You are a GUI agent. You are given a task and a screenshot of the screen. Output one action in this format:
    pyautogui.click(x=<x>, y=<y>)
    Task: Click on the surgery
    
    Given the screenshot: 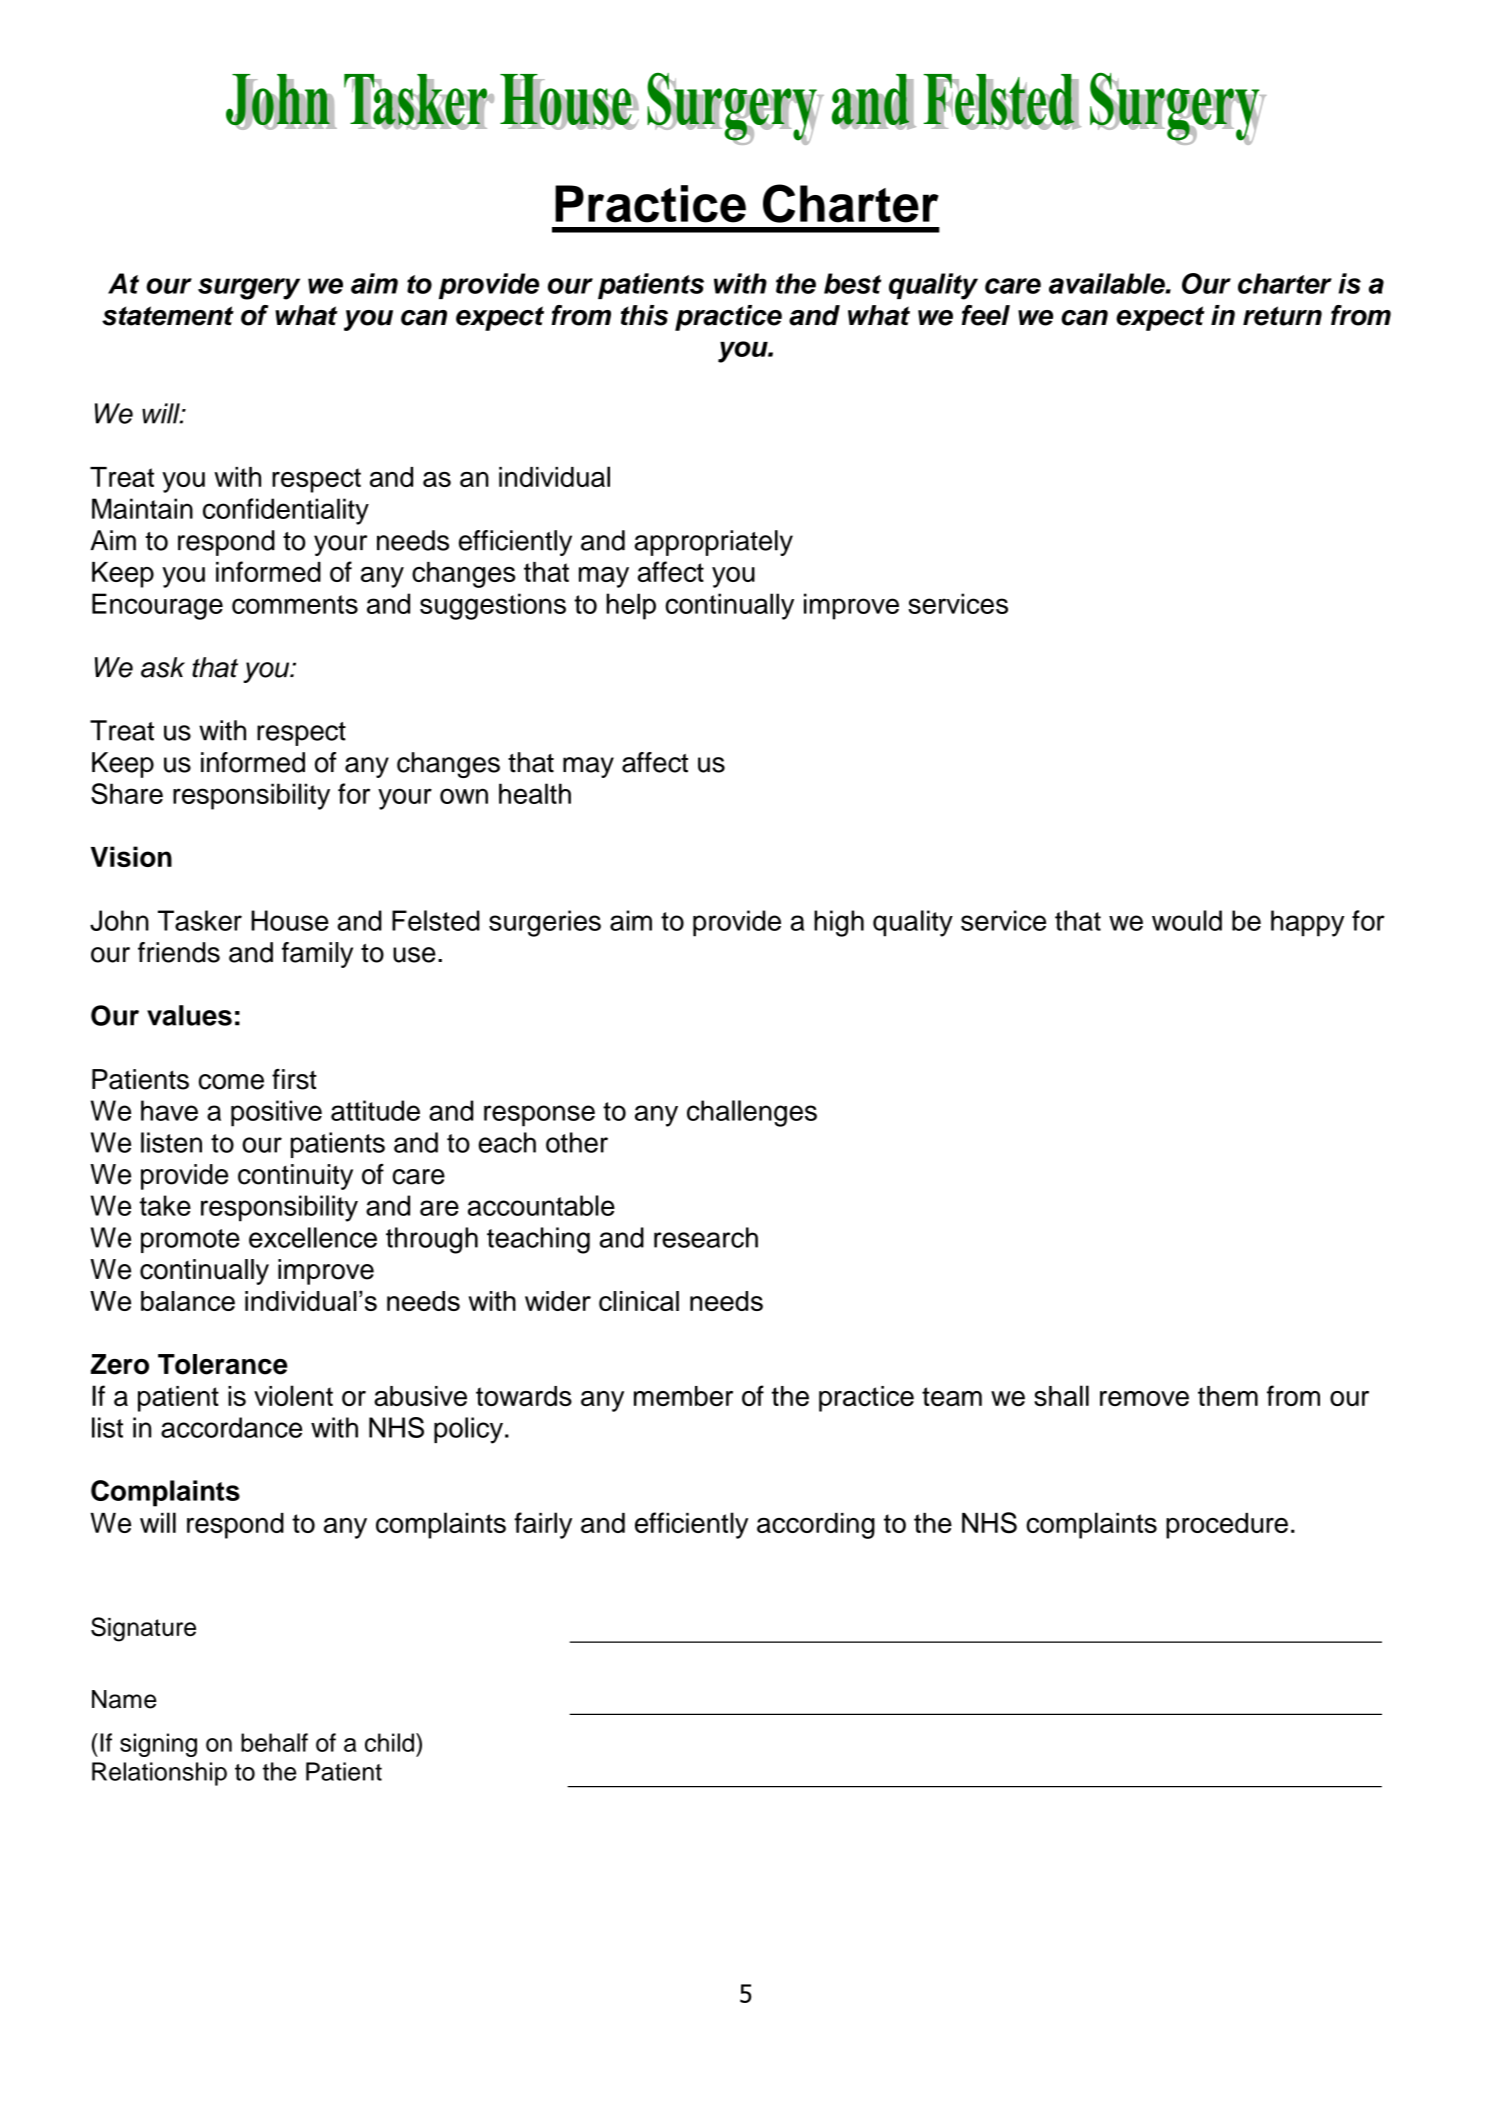 What is the action you would take?
    pyautogui.click(x=249, y=289)
